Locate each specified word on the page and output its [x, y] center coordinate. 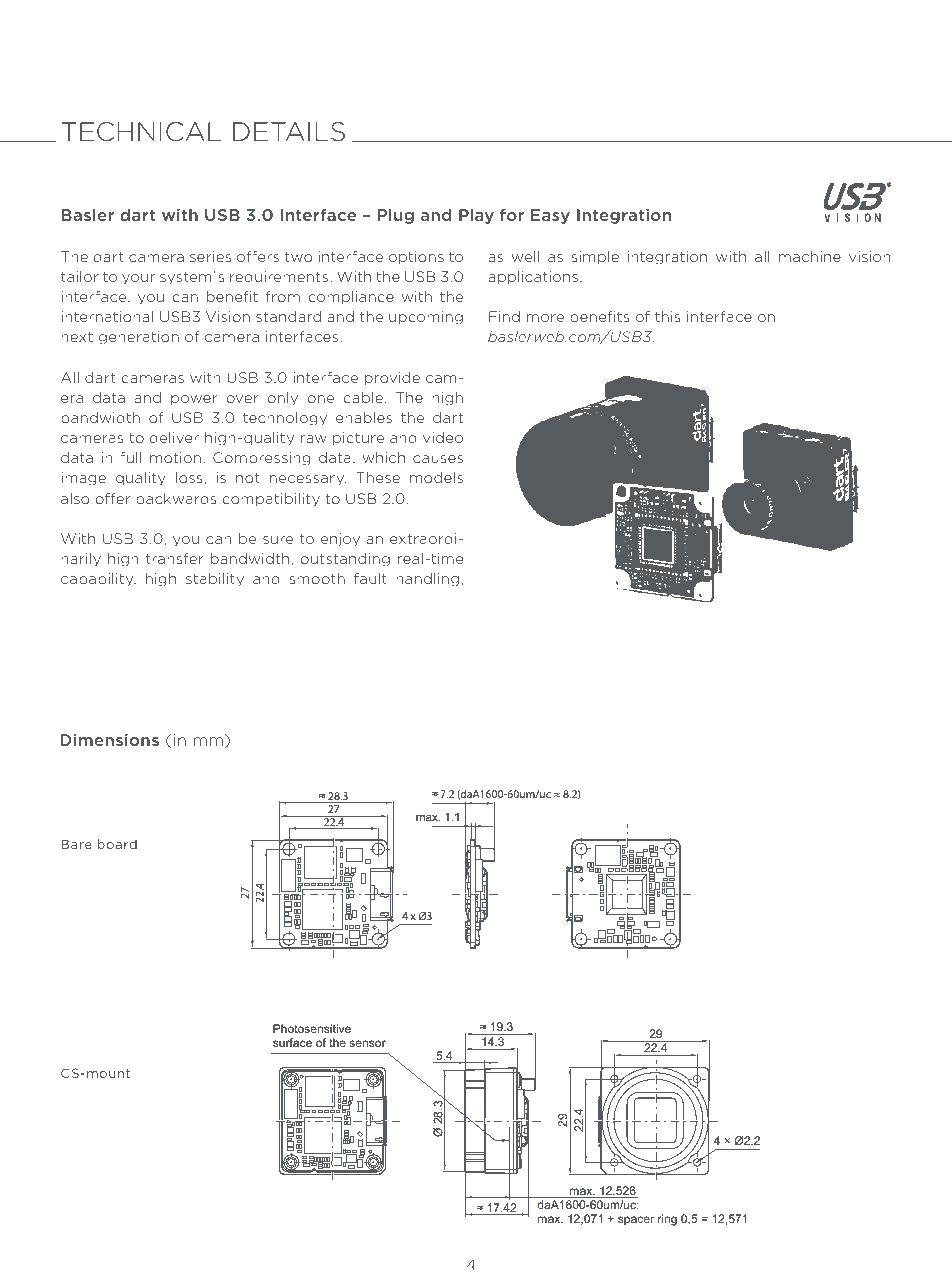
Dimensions [110, 740]
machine [810, 256]
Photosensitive [312, 1028]
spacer [636, 1221]
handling [427, 580]
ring [667, 1220]
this [667, 316]
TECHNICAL [141, 132]
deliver [174, 437]
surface [292, 1042]
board [117, 844]
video [443, 437]
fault [370, 578]
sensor [367, 1043]
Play [476, 216]
